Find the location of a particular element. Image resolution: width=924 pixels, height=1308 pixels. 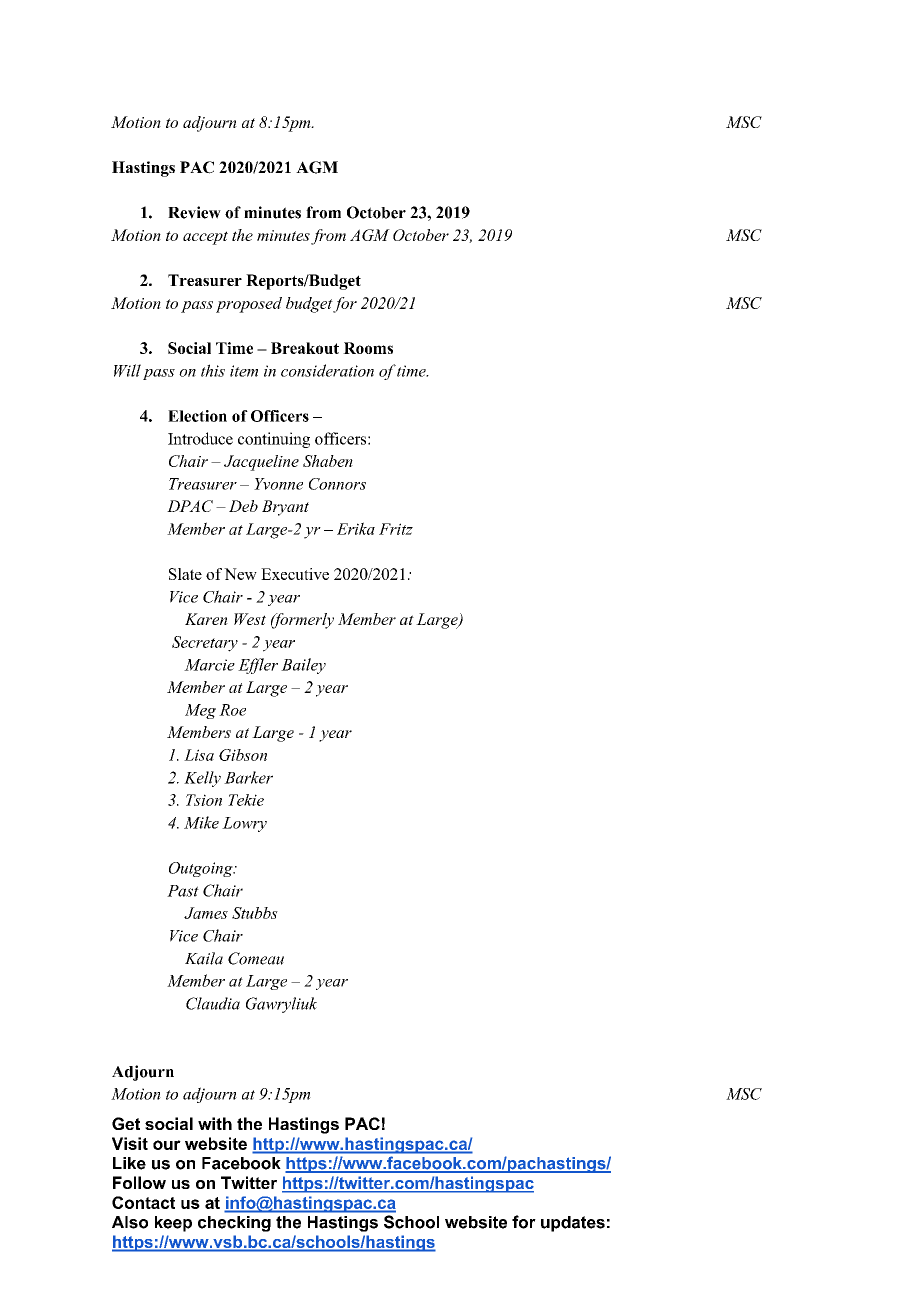

Bailey is located at coordinates (303, 666).
